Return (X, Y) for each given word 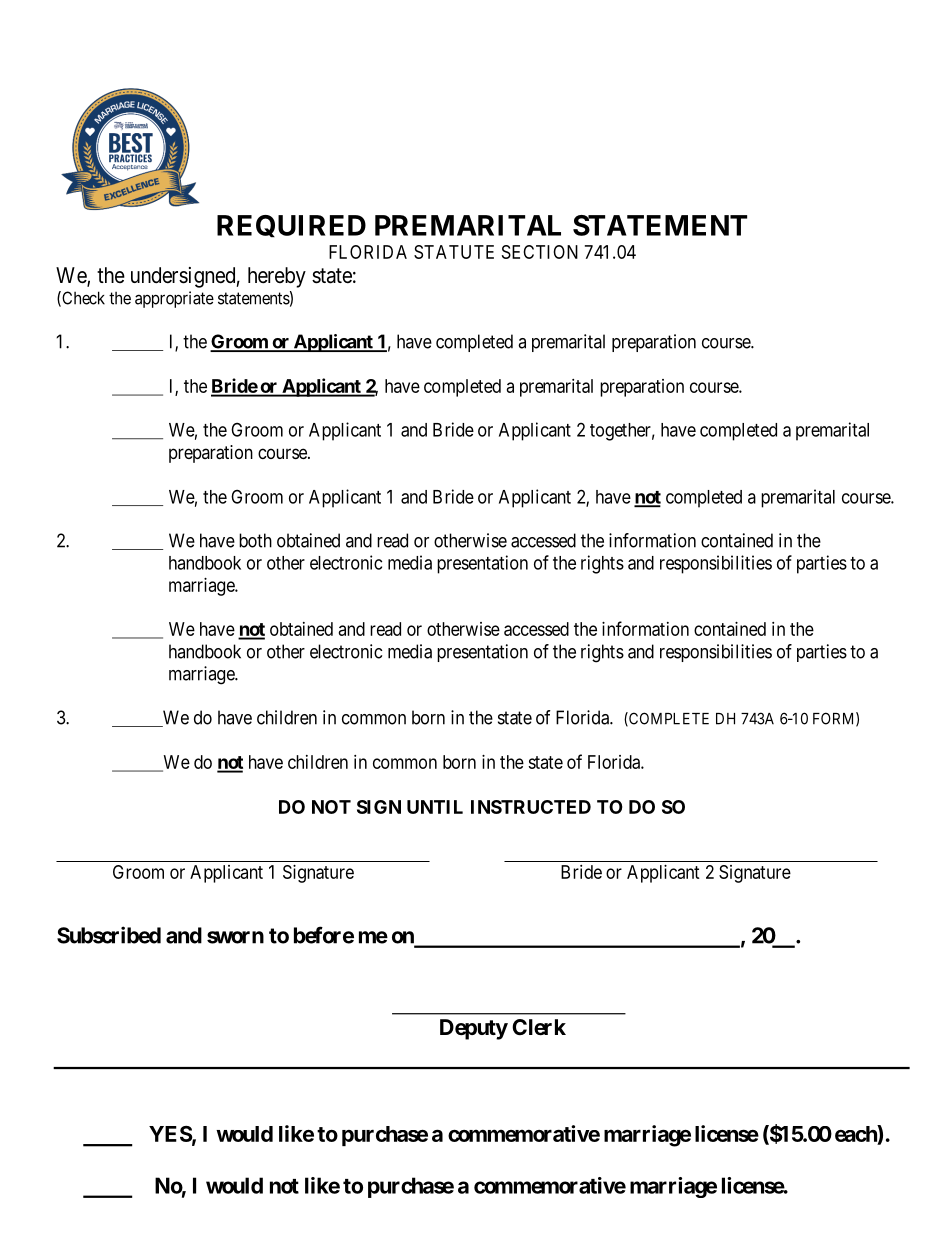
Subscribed (109, 935)
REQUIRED (291, 226)
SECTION (540, 252)
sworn (235, 937)
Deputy (474, 1029)
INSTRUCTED (531, 807)
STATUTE (454, 252)
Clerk (539, 1027)
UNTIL (435, 807)
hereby (277, 277)
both (255, 540)
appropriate (174, 299)
